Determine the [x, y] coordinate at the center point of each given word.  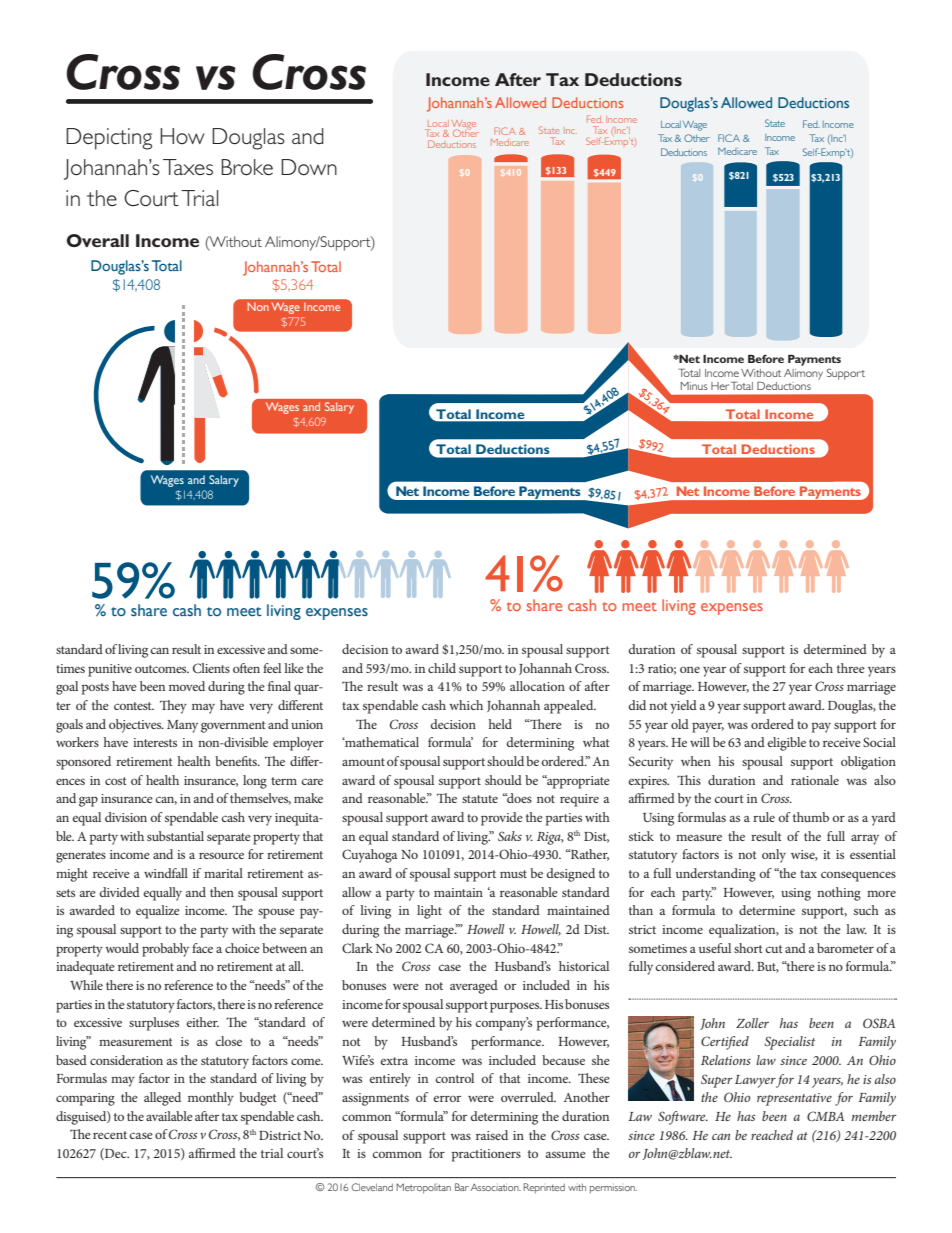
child [442, 668]
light [429, 912]
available [169, 1116]
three [851, 668]
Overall [97, 240]
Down [309, 167]
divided [119, 892]
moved [187, 686]
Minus [694, 386]
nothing [839, 894]
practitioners [486, 1155]
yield [683, 707]
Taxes [188, 167]
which [466, 705]
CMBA [825, 1116]
